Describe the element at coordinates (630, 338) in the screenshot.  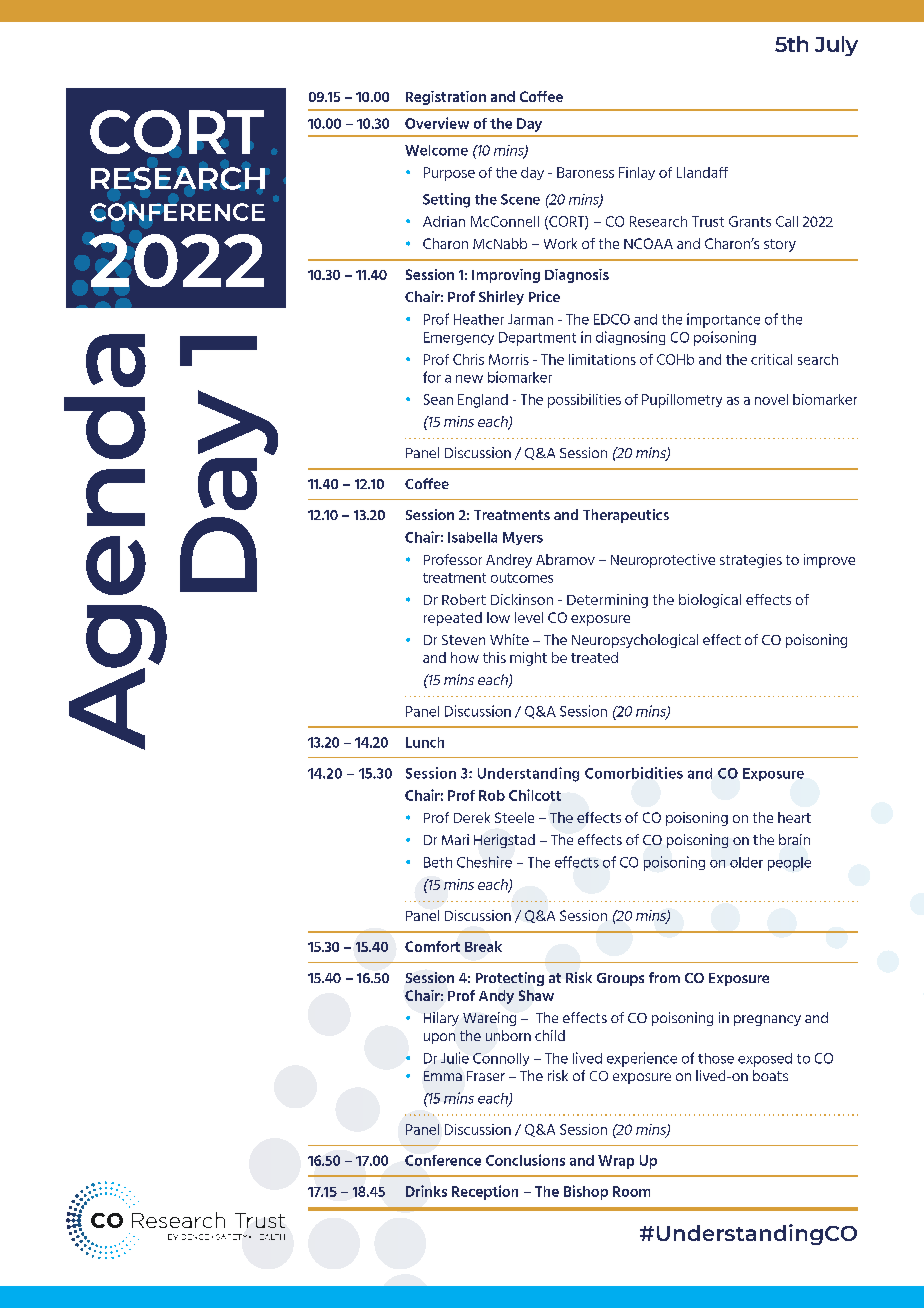
I see `diagnosing` at that location.
